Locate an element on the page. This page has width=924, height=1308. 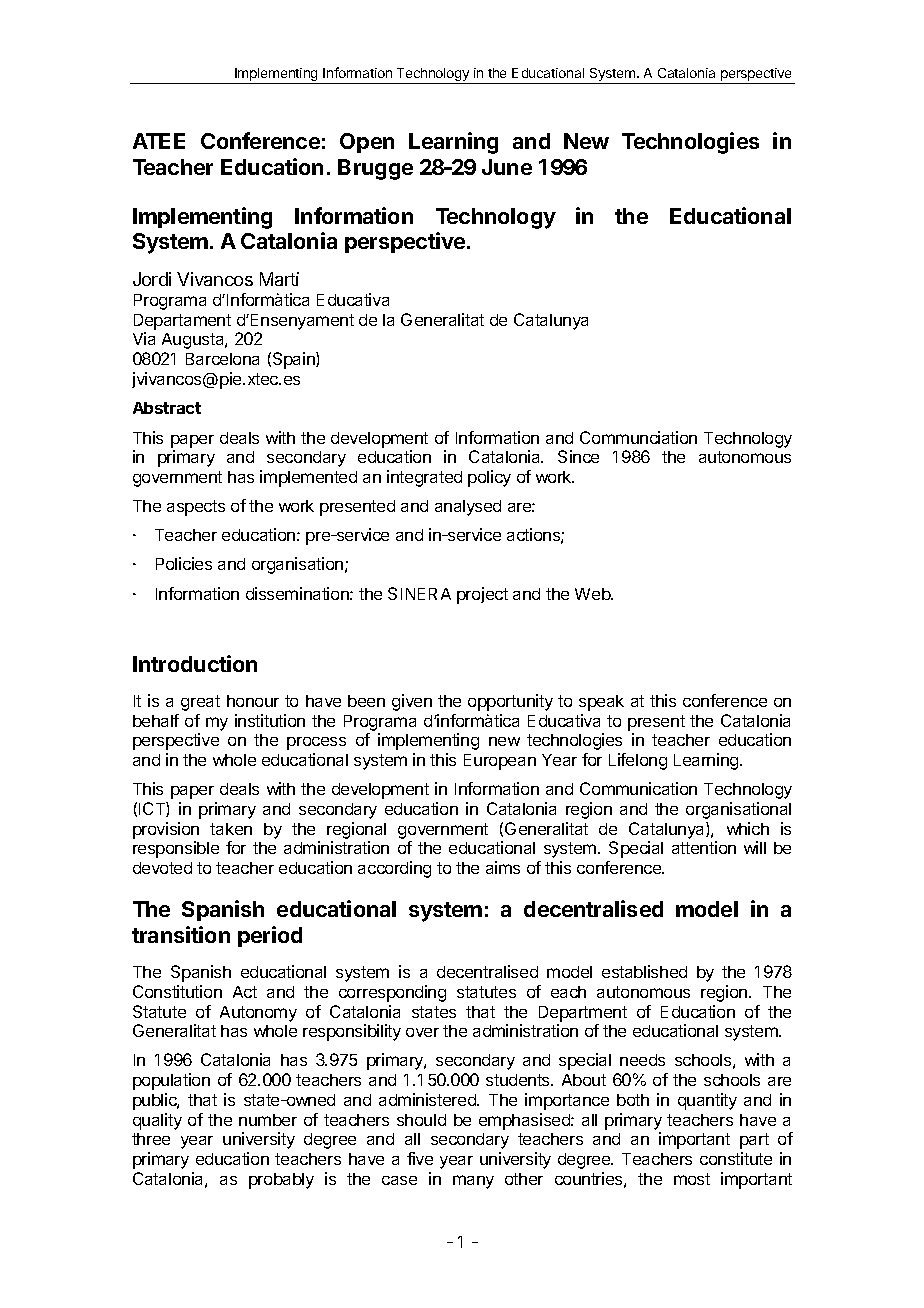
Open is located at coordinates (367, 143).
